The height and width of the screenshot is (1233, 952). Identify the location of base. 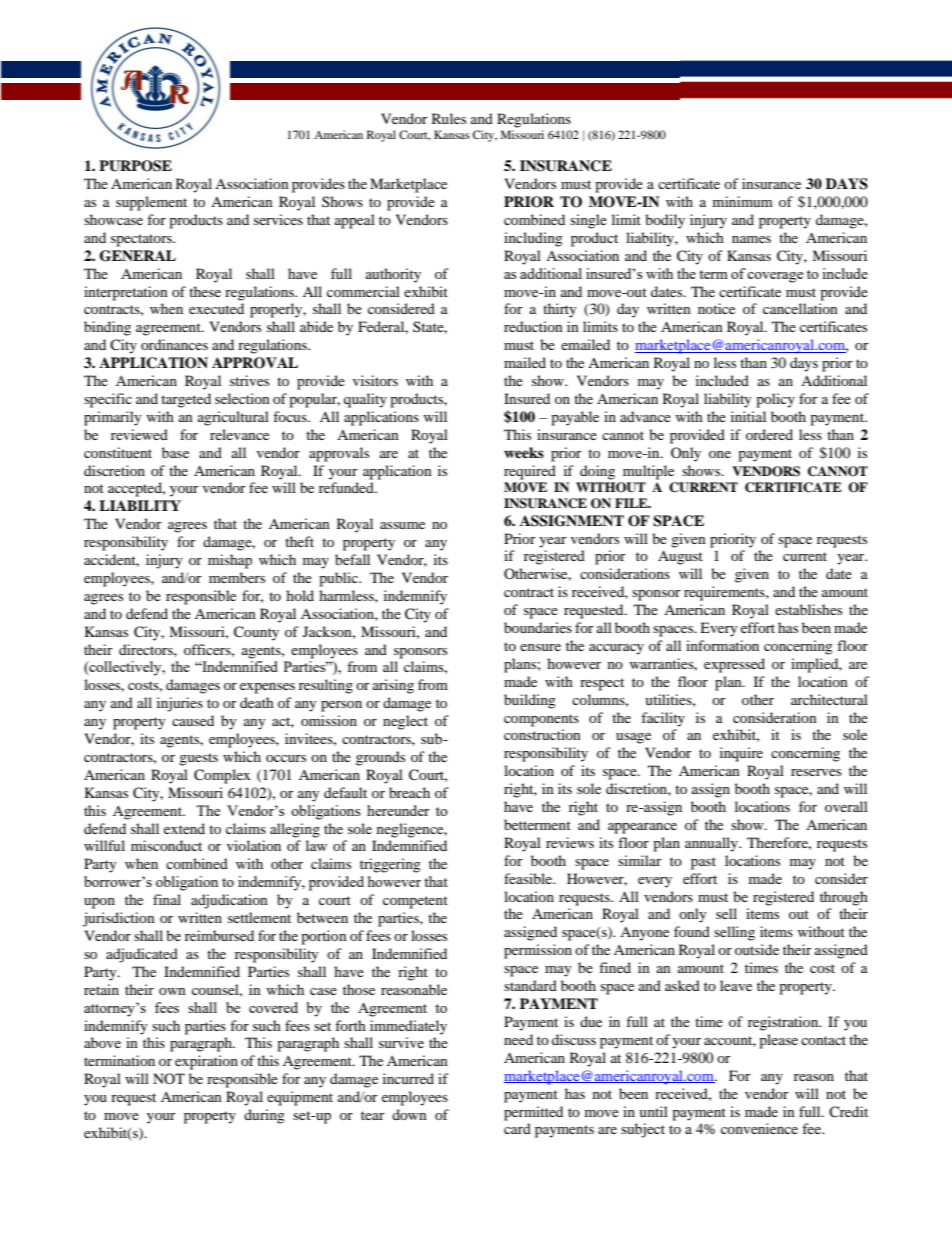
(175, 452).
